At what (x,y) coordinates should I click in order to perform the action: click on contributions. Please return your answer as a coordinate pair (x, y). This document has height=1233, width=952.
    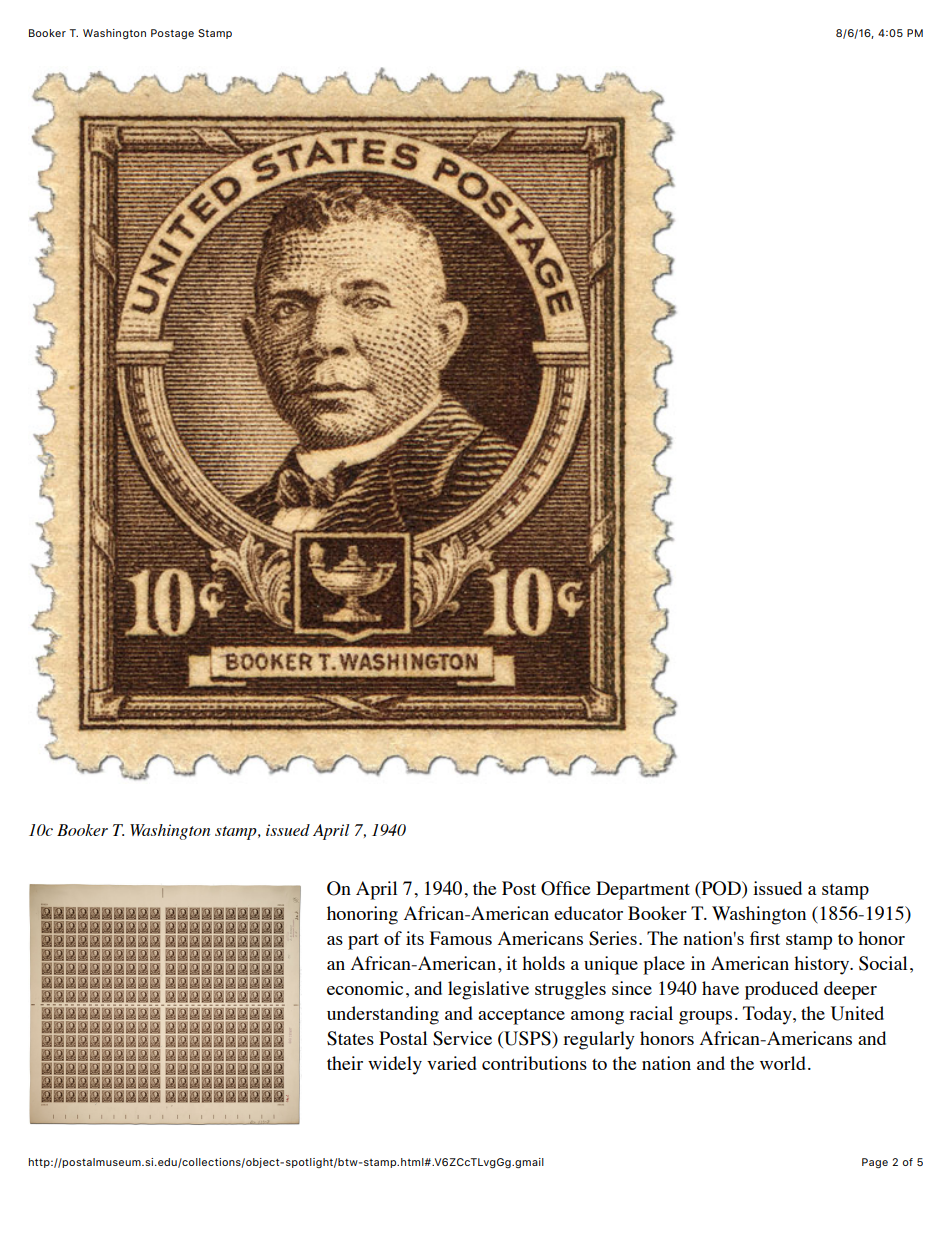
    Looking at the image, I should click on (534, 1063).
